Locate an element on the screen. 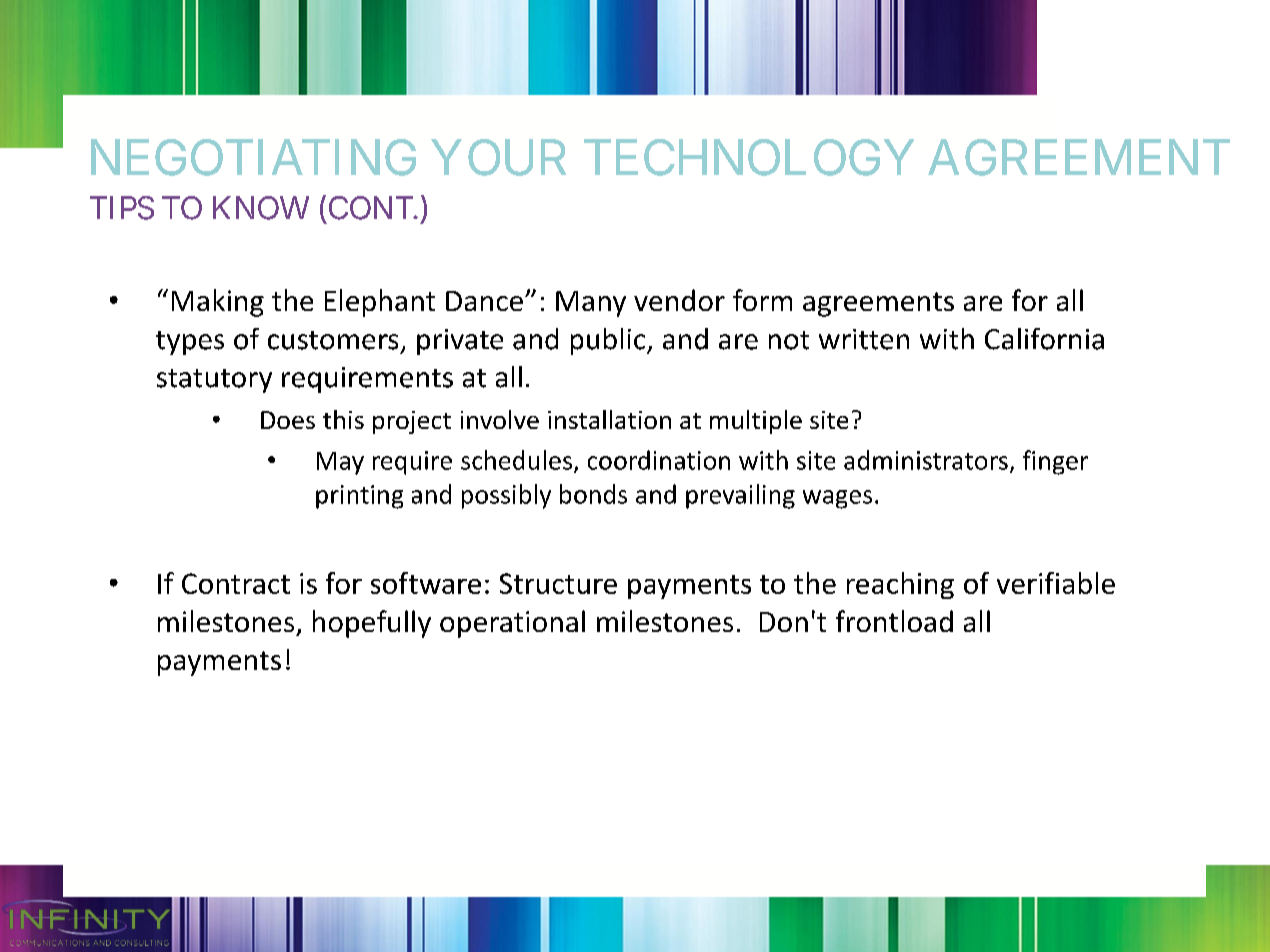 The width and height of the screenshot is (1270, 952). vendor is located at coordinates (679, 300).
